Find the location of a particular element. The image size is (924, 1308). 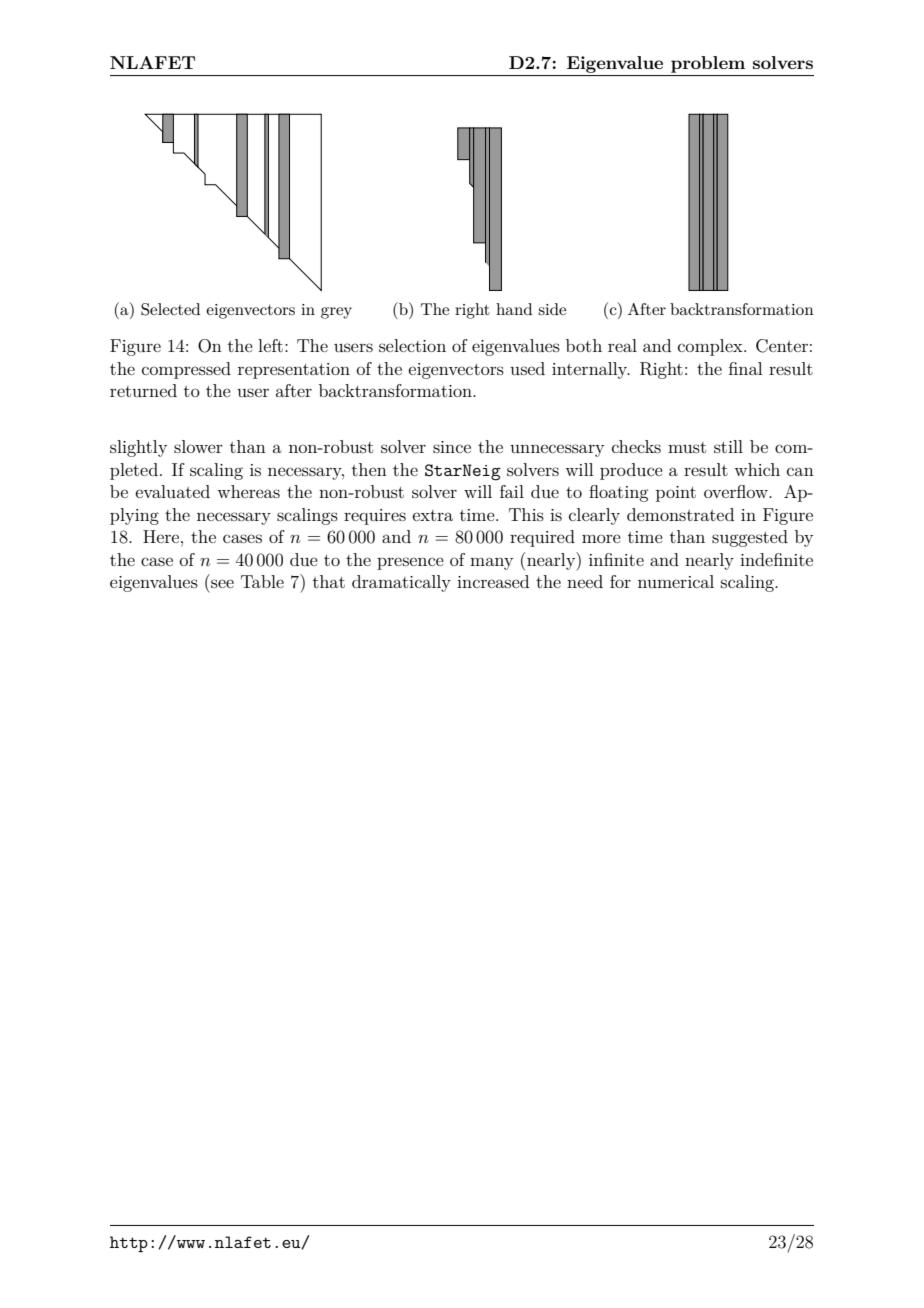

many is located at coordinates (491, 563).
